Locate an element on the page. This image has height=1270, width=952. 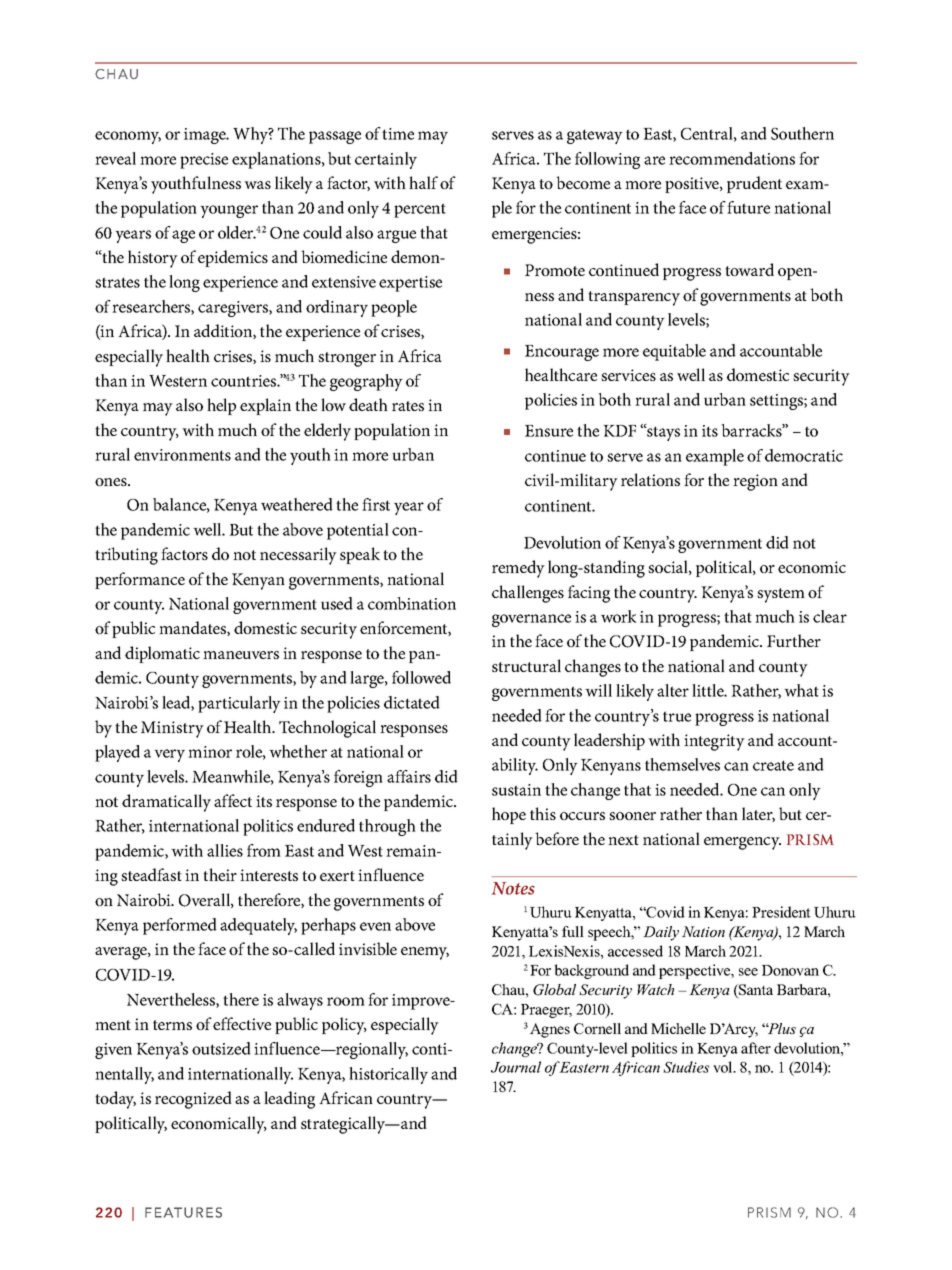
precise is located at coordinates (204, 161).
